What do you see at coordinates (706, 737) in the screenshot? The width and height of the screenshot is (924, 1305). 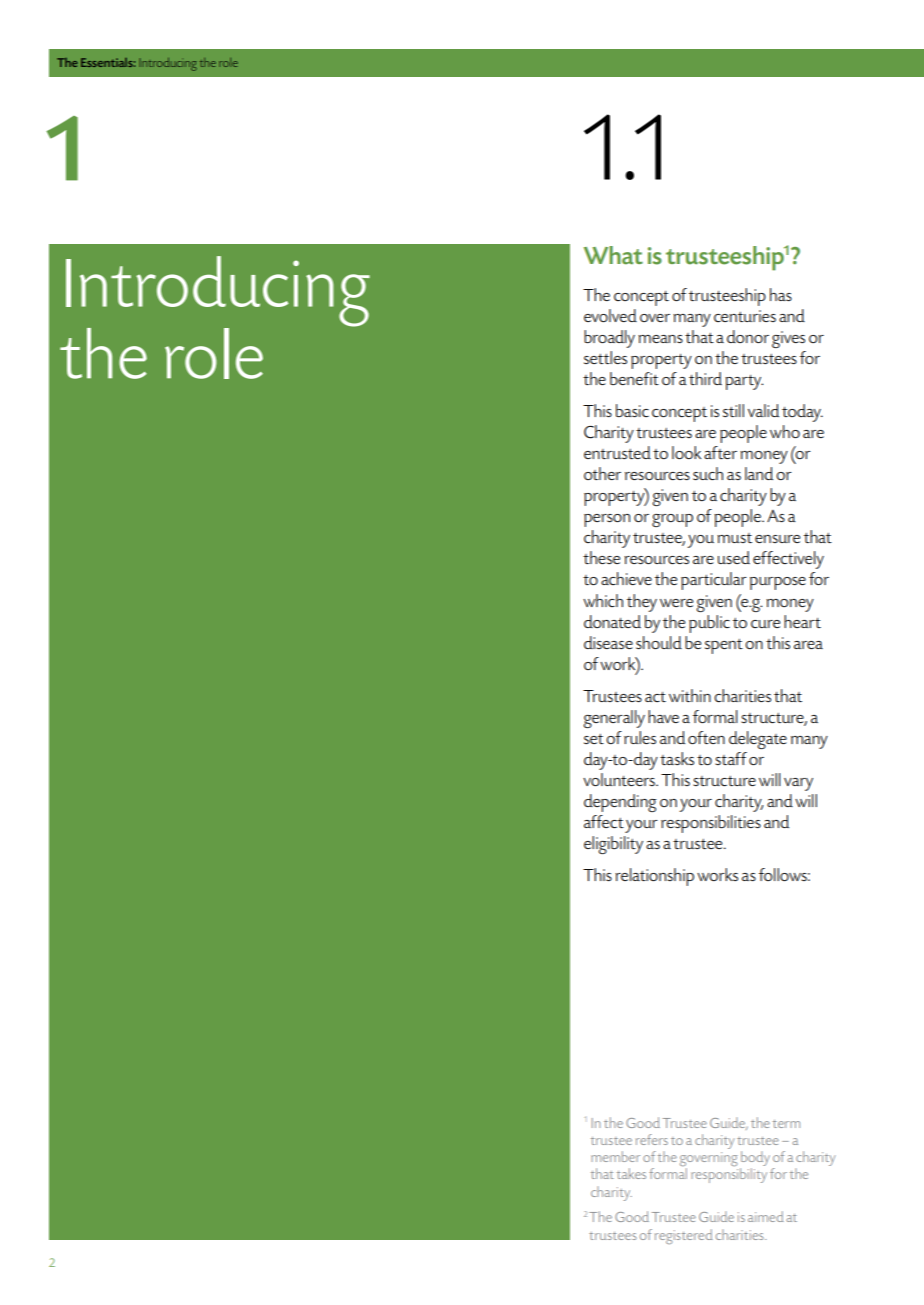 I see `often` at bounding box center [706, 737].
